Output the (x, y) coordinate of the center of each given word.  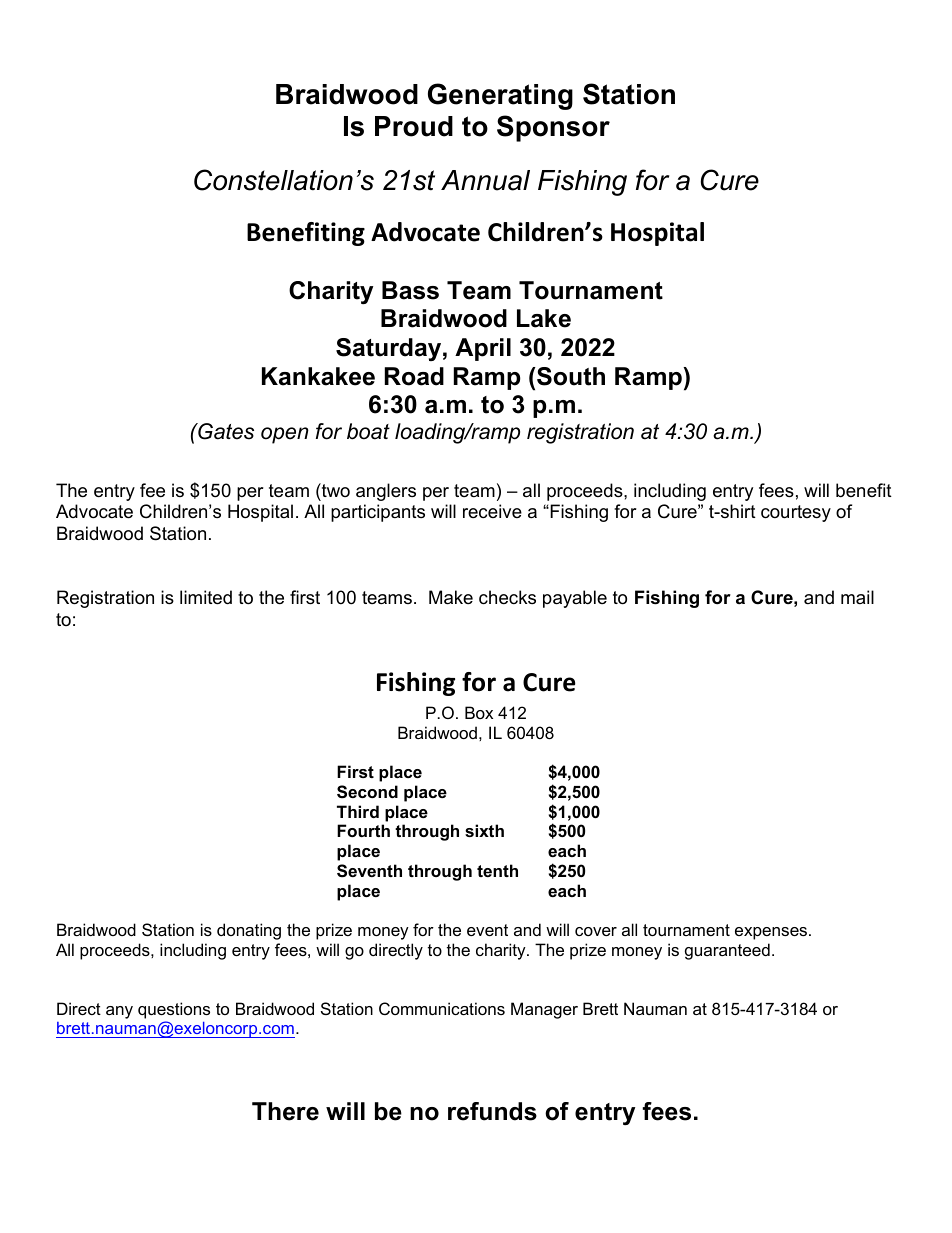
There (285, 1111)
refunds (492, 1111)
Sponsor (553, 128)
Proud (414, 126)
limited (206, 597)
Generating (500, 96)
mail (857, 597)
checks (507, 597)
